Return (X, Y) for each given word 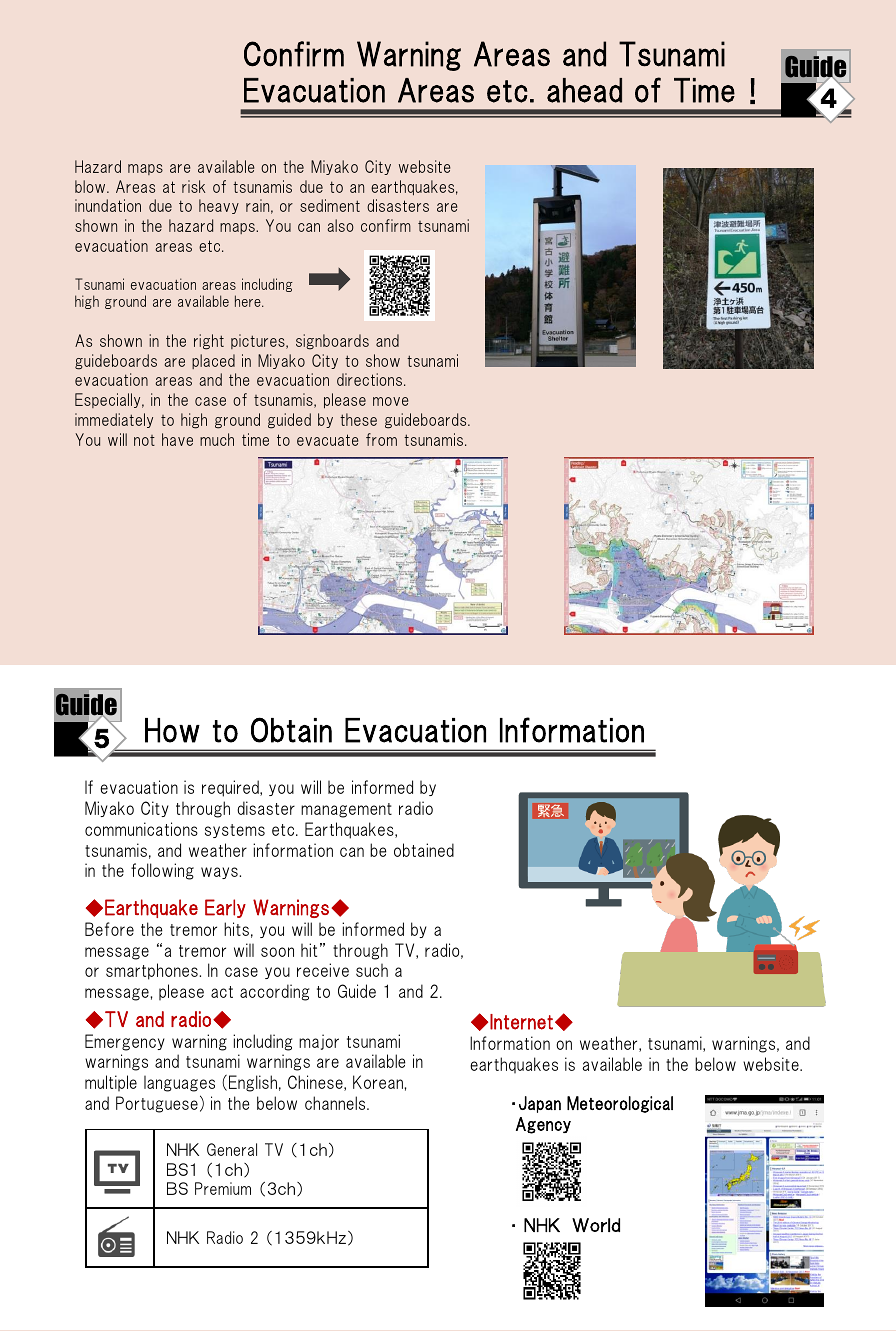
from (381, 439)
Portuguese (157, 1104)
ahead (584, 90)
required (231, 788)
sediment (330, 205)
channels (336, 1103)
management (346, 810)
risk (193, 186)
